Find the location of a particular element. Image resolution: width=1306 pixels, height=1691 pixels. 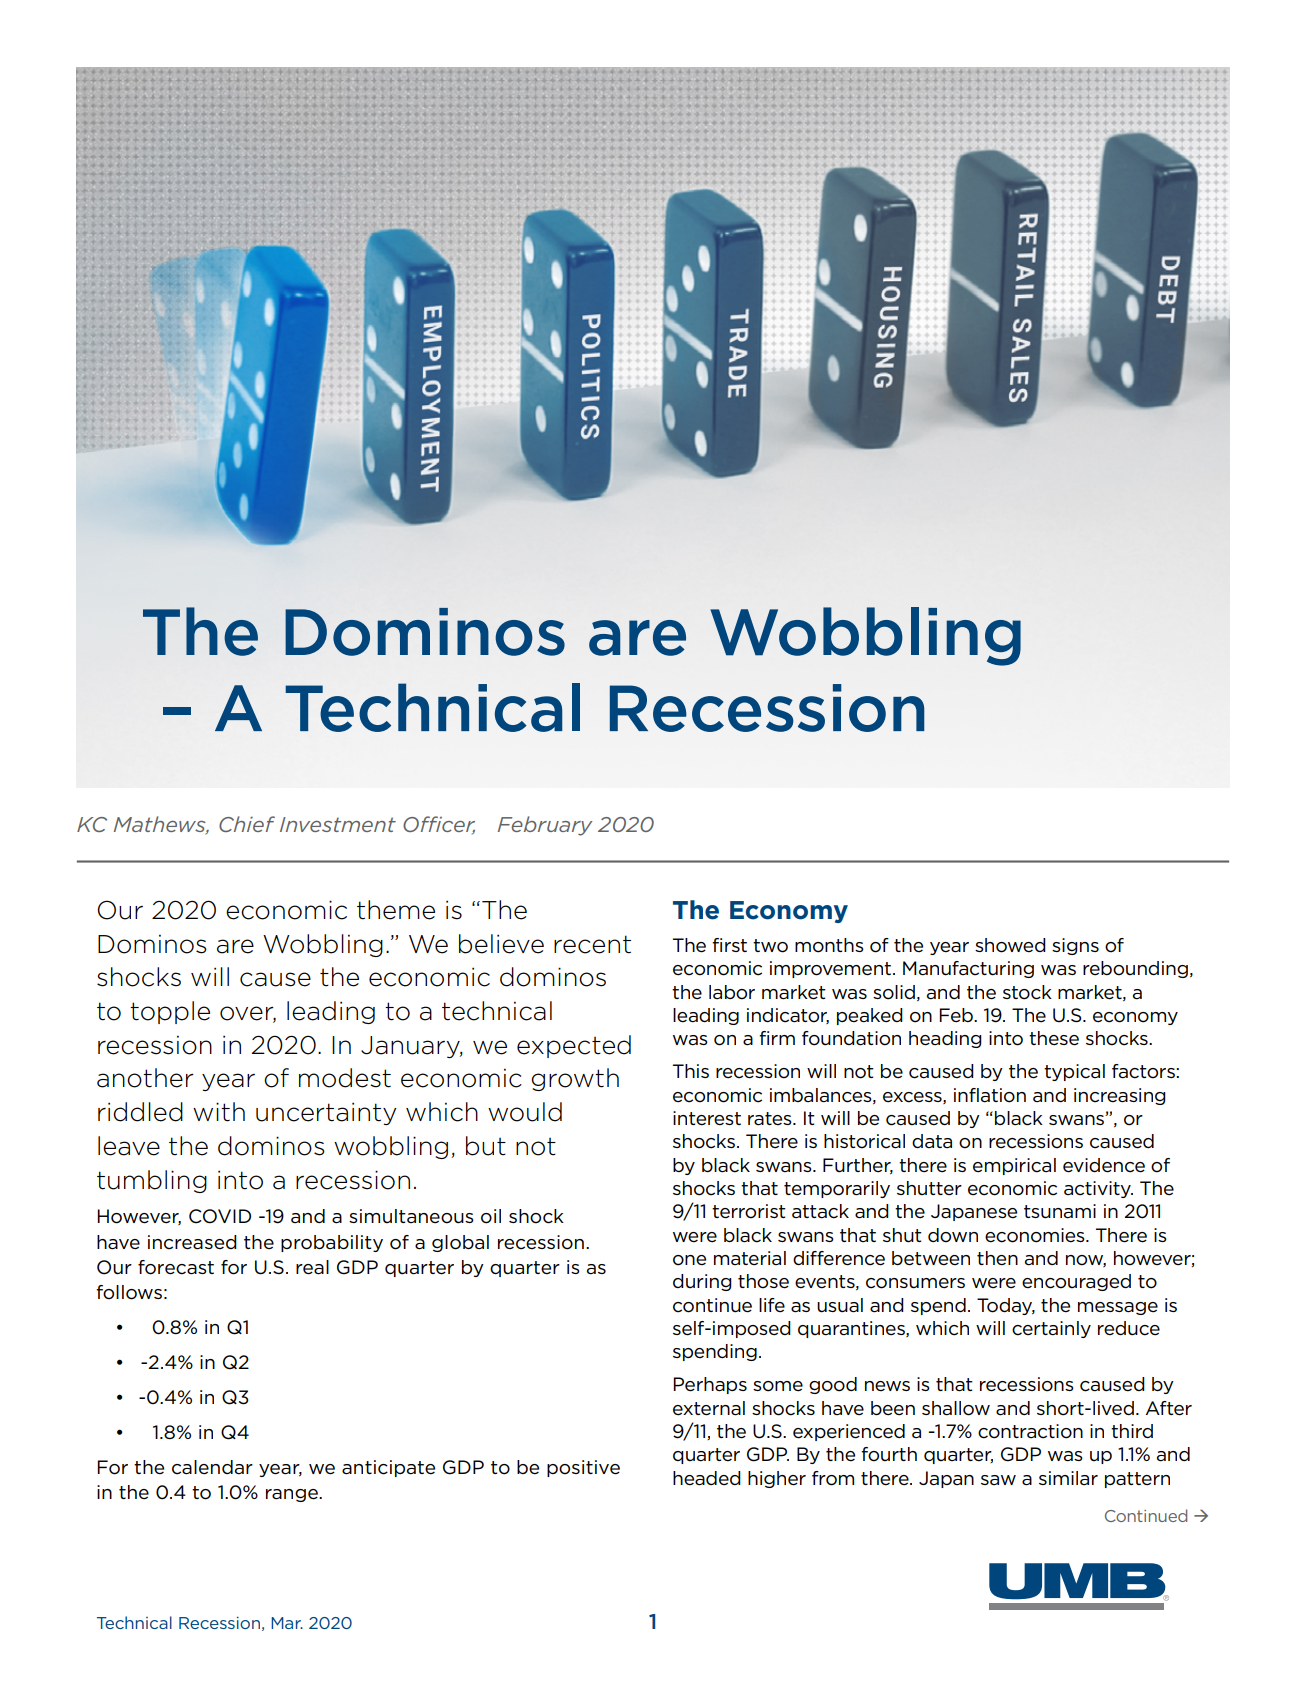

This is located at coordinates (691, 1071).
